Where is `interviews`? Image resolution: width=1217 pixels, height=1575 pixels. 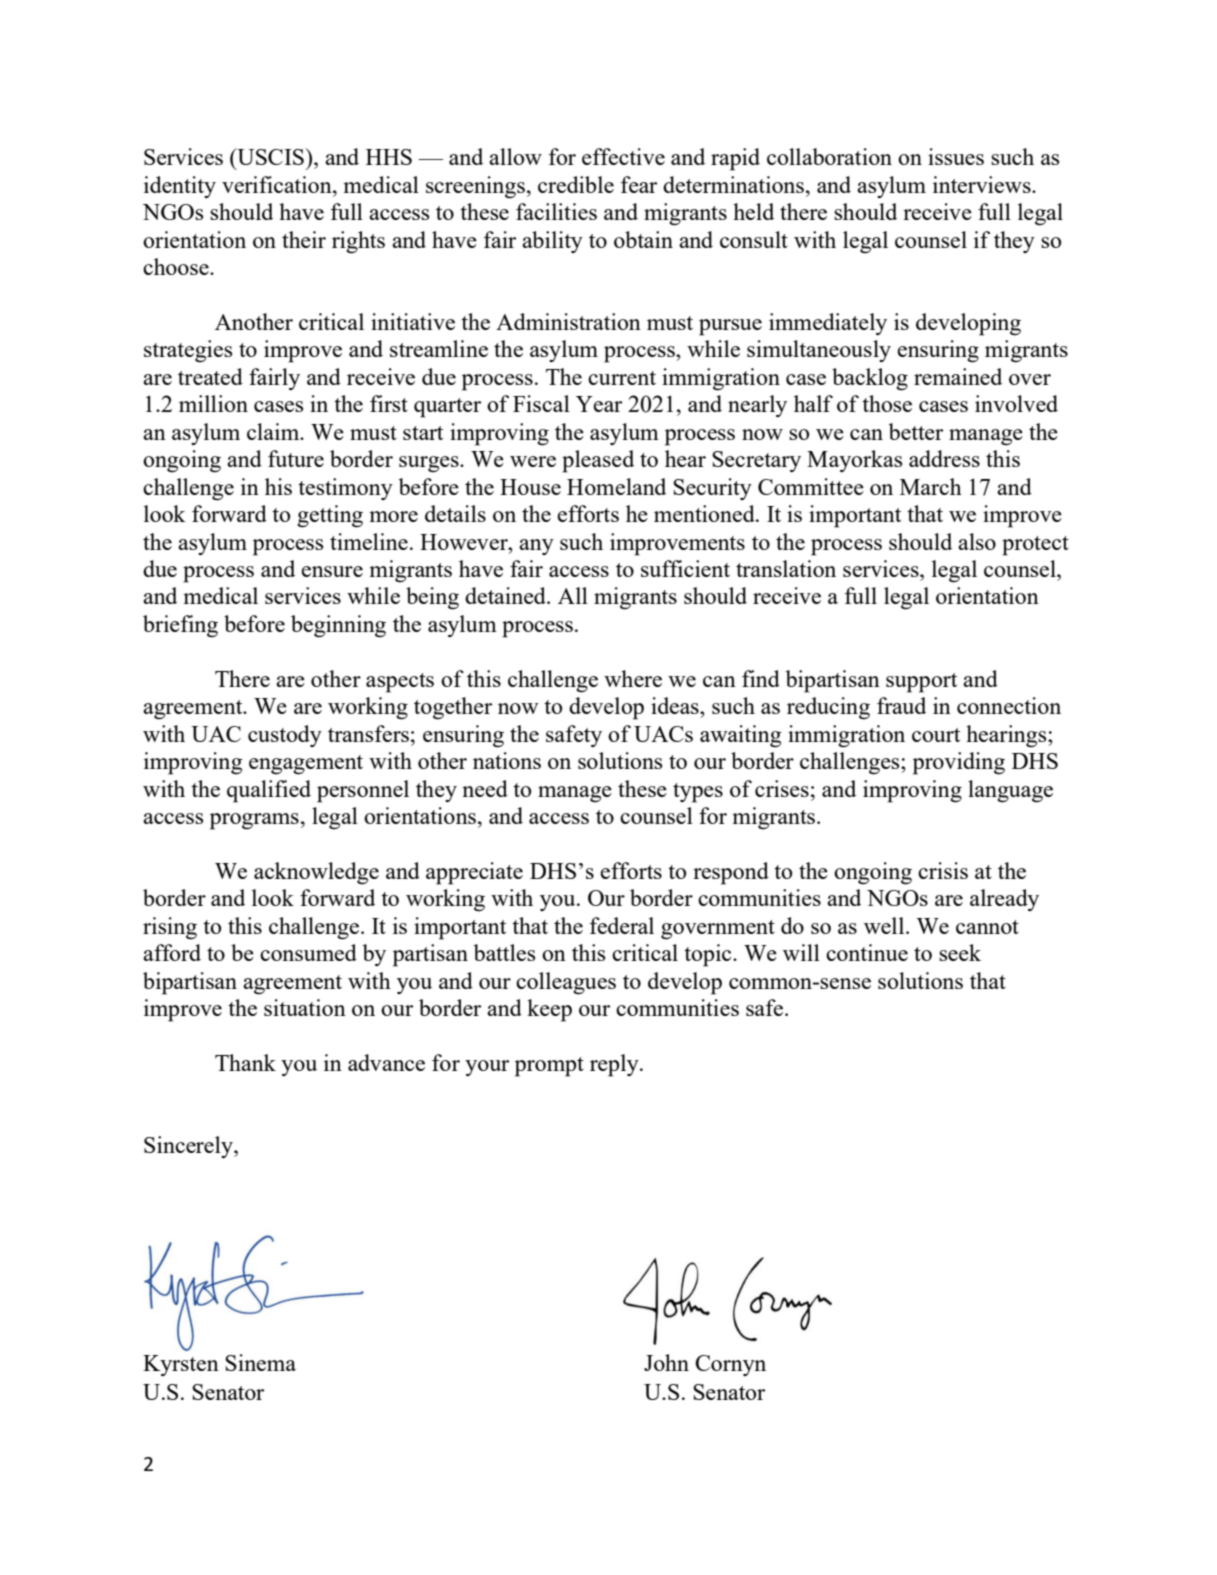 interviews is located at coordinates (983, 184).
